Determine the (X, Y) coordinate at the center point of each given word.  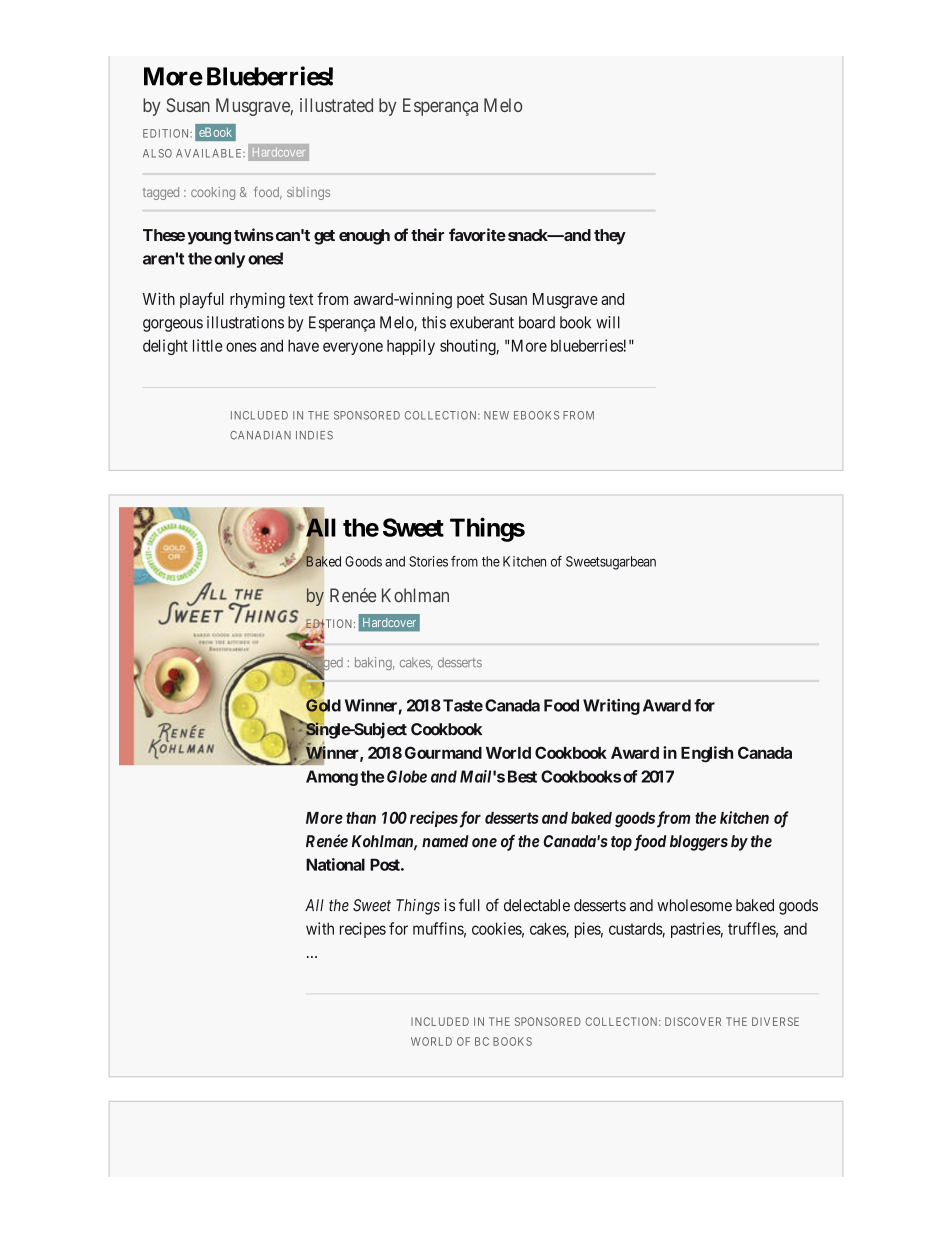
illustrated (336, 105)
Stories (428, 561)
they (610, 237)
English (707, 754)
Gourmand (443, 752)
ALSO (157, 153)
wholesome (694, 905)
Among (332, 778)
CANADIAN (260, 435)
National (335, 864)
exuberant (482, 322)
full (469, 904)
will (608, 322)
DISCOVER (693, 1021)
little (207, 345)
